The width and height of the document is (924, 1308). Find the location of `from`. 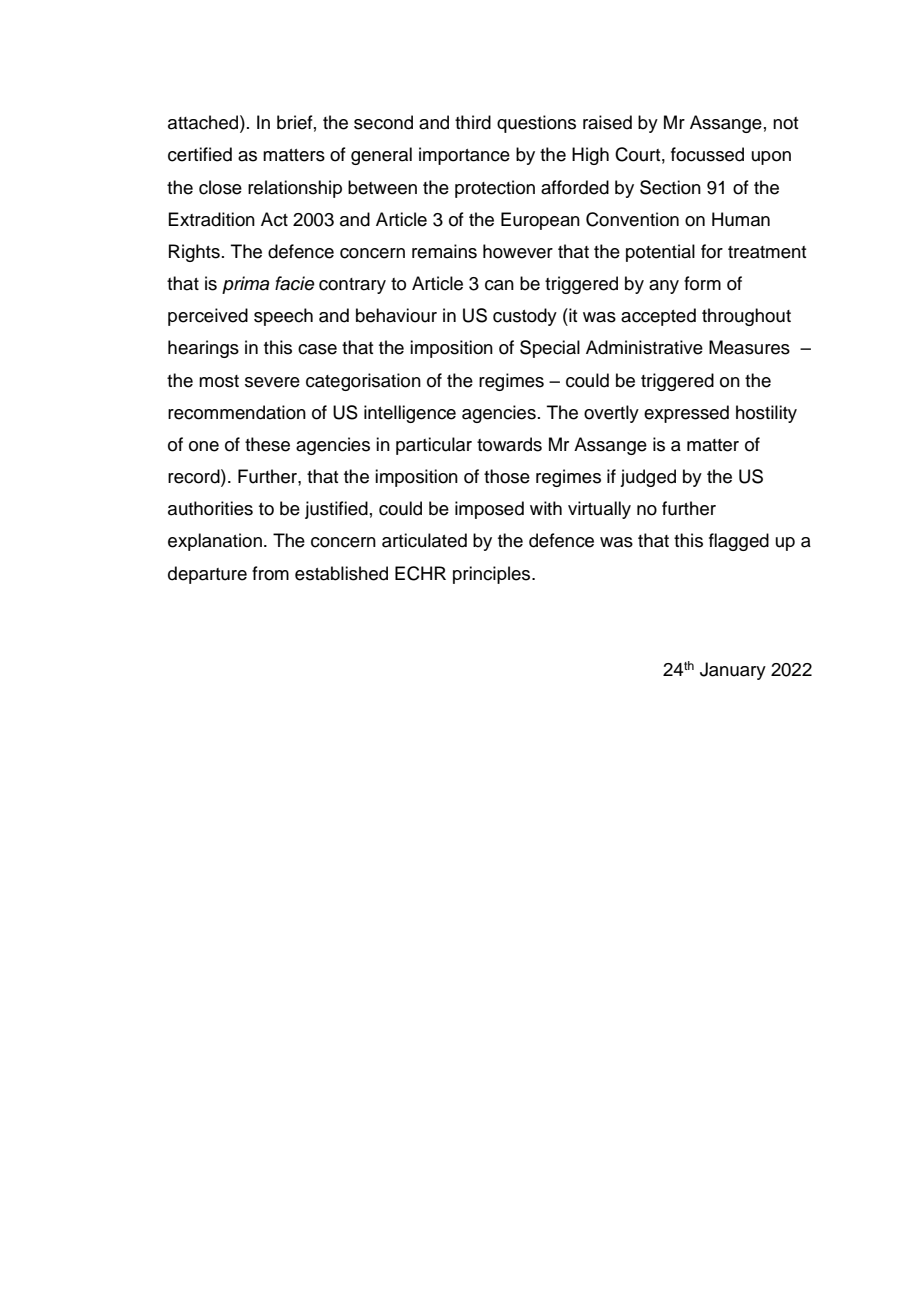

from is located at coordinates (270, 573).
